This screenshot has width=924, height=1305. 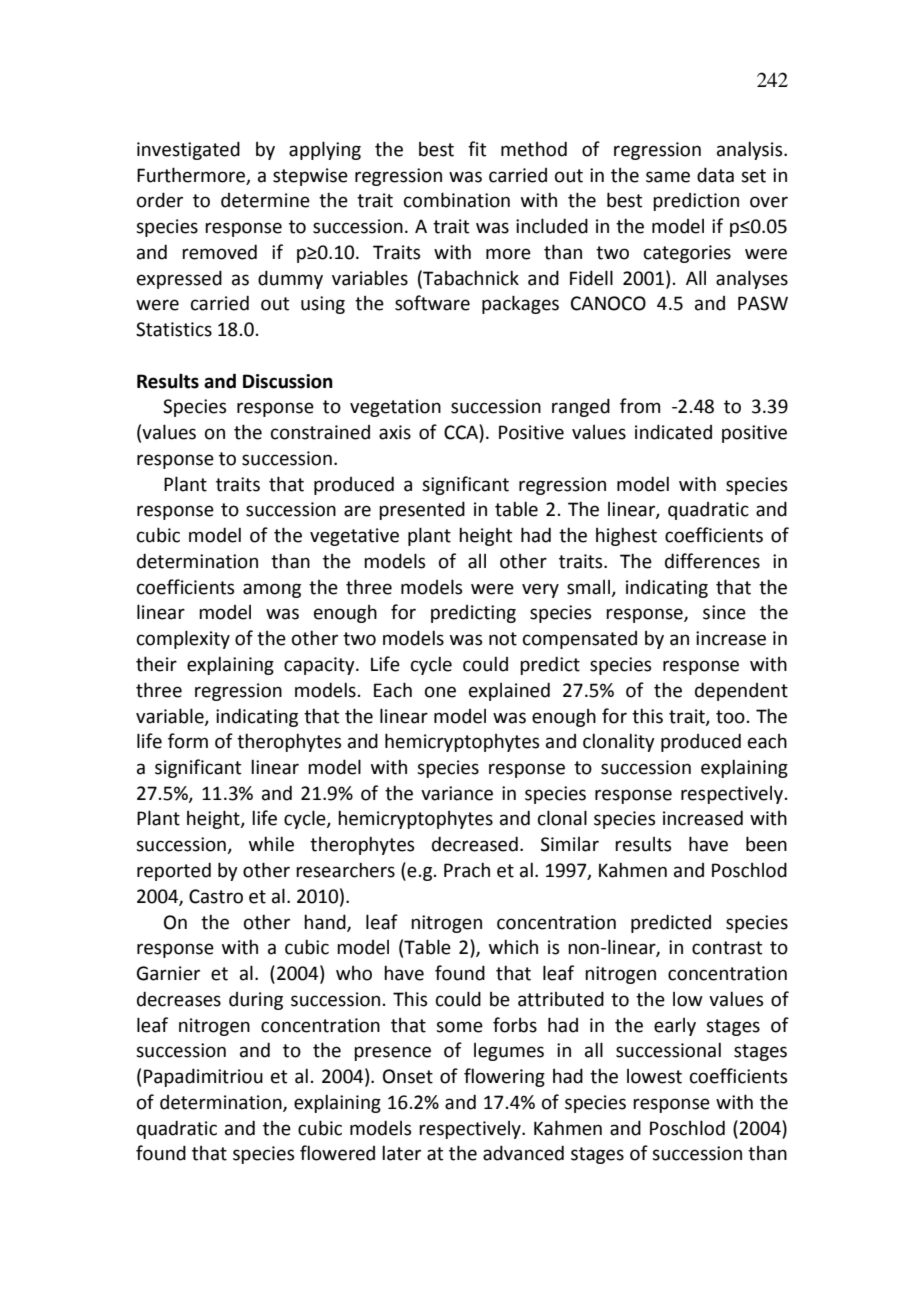 What do you see at coordinates (715, 175) in the screenshot?
I see `data` at bounding box center [715, 175].
